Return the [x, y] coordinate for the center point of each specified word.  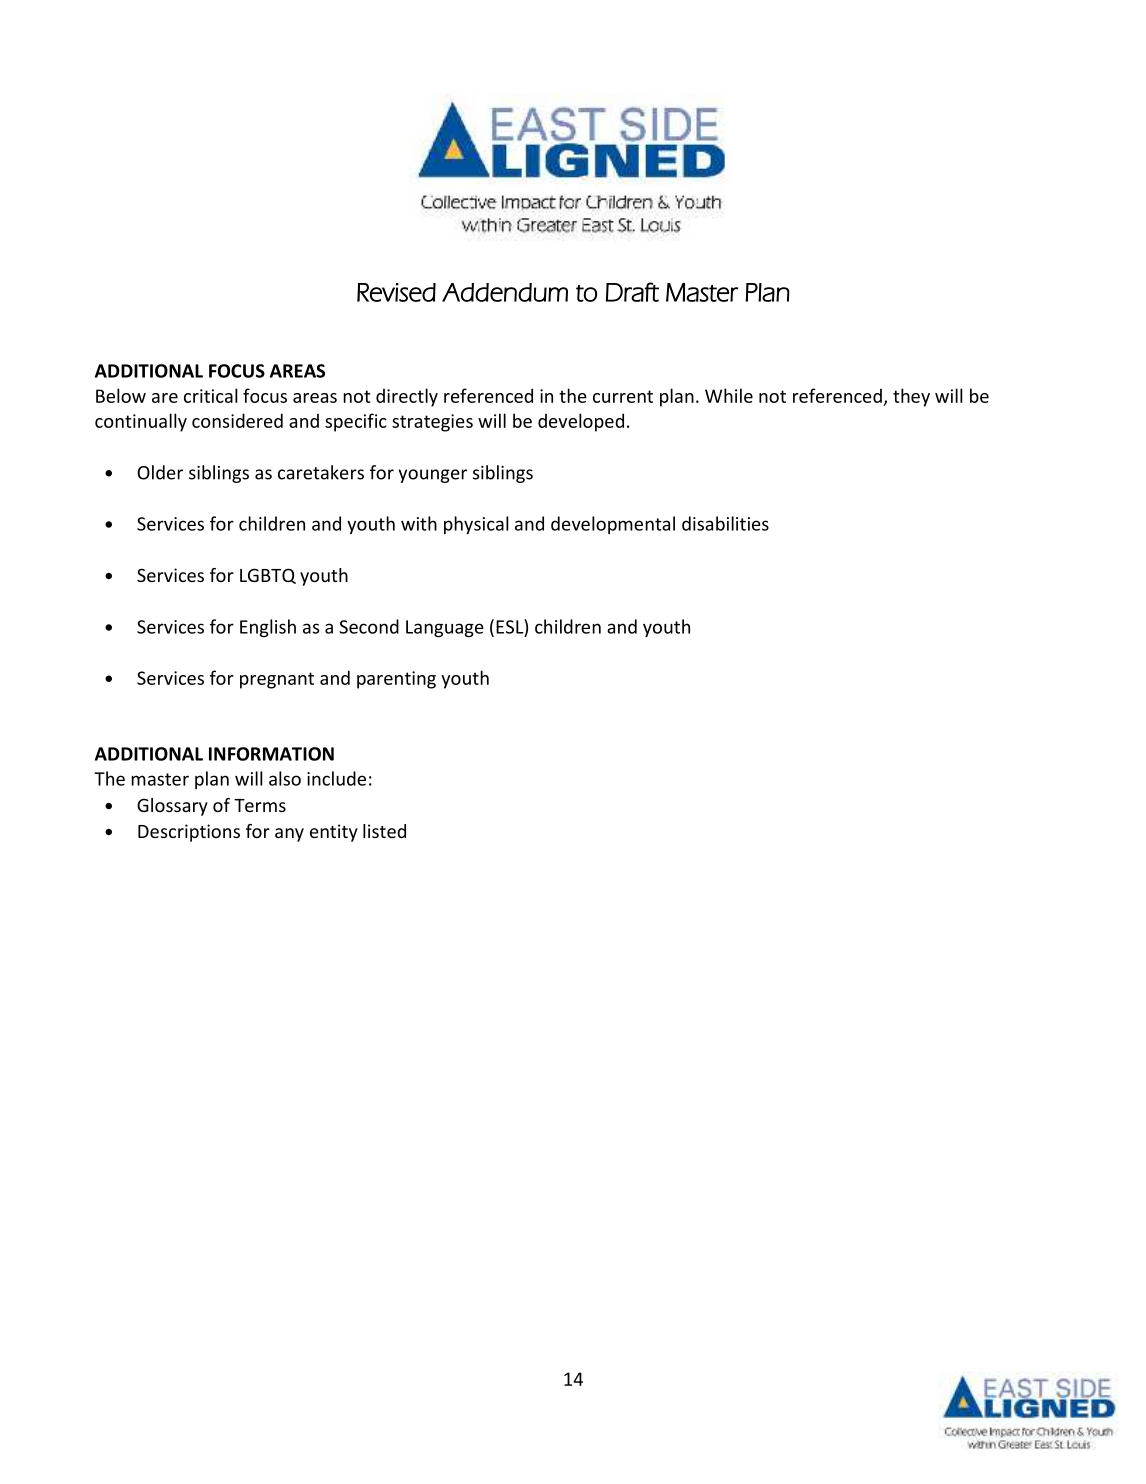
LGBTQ [268, 576]
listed [384, 831]
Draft [632, 292]
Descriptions [189, 833]
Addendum [505, 292]
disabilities [725, 523]
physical [476, 525]
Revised [396, 292]
